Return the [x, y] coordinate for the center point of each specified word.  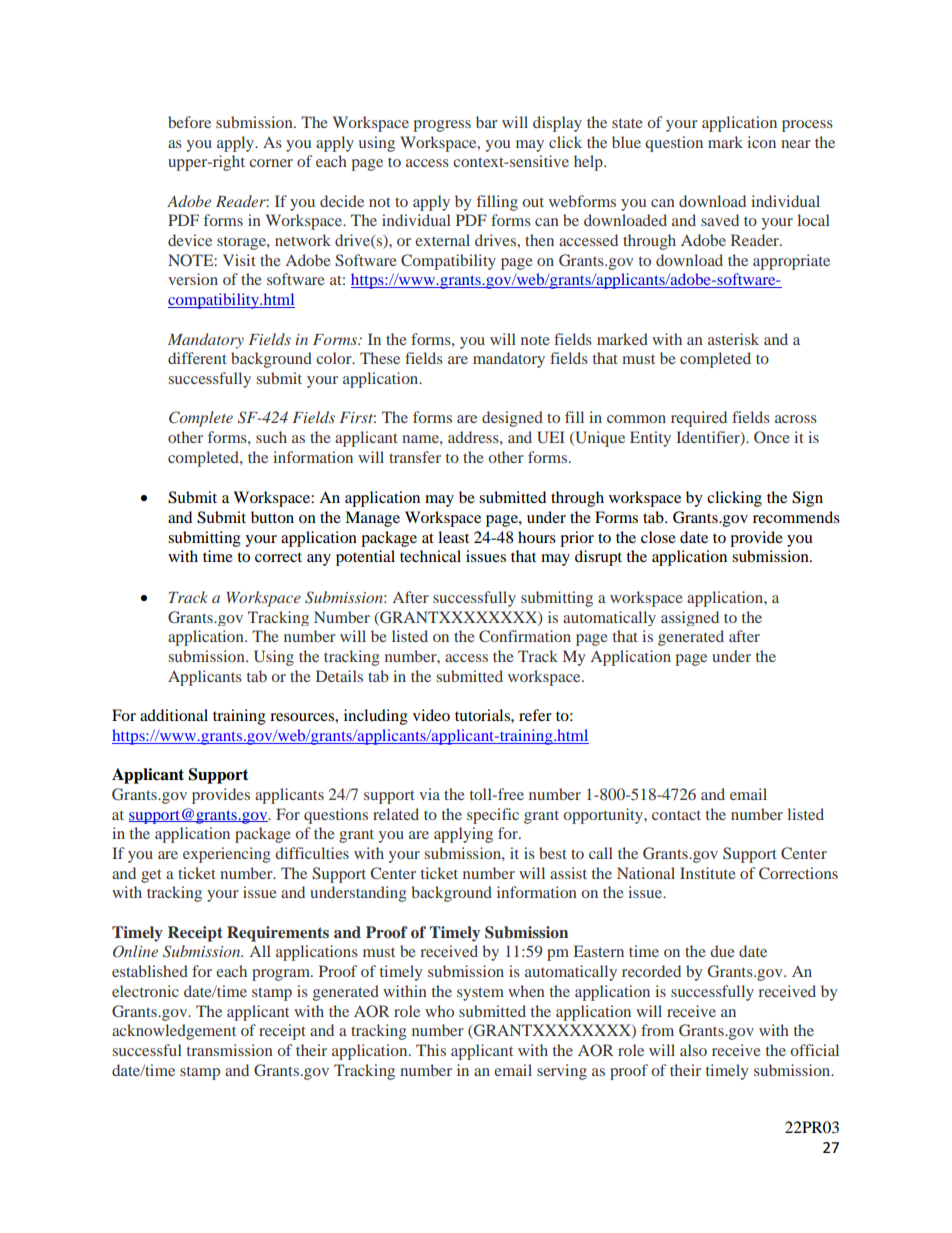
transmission [230, 1050]
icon [761, 142]
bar [487, 122]
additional [174, 715]
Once [772, 437]
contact [676, 815]
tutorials [483, 715]
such [271, 437]
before [189, 122]
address [474, 437]
